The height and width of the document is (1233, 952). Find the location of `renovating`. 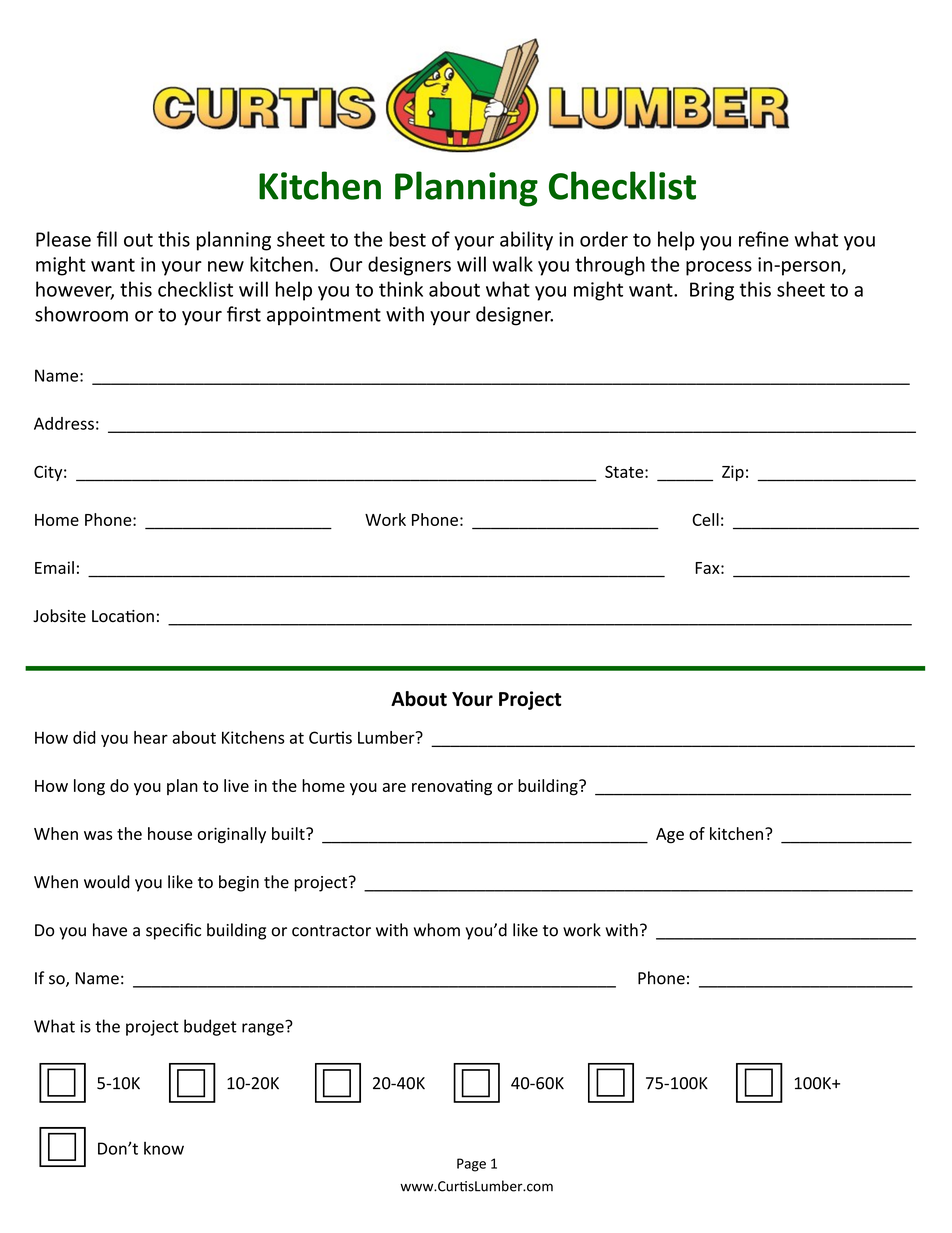

renovating is located at coordinates (452, 788).
